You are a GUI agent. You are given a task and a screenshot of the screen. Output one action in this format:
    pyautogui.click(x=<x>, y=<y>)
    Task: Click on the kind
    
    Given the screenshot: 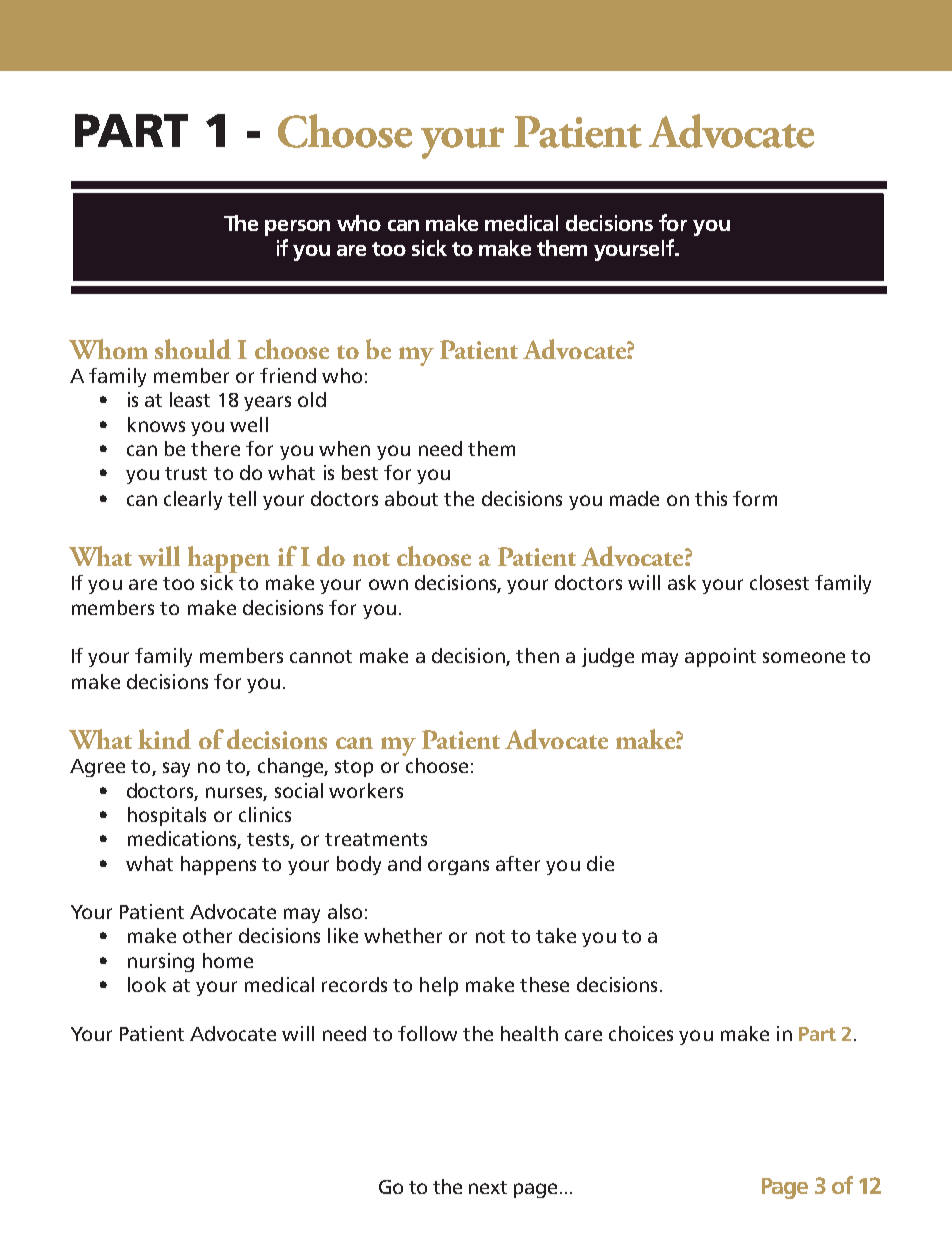 What is the action you would take?
    pyautogui.click(x=164, y=739)
